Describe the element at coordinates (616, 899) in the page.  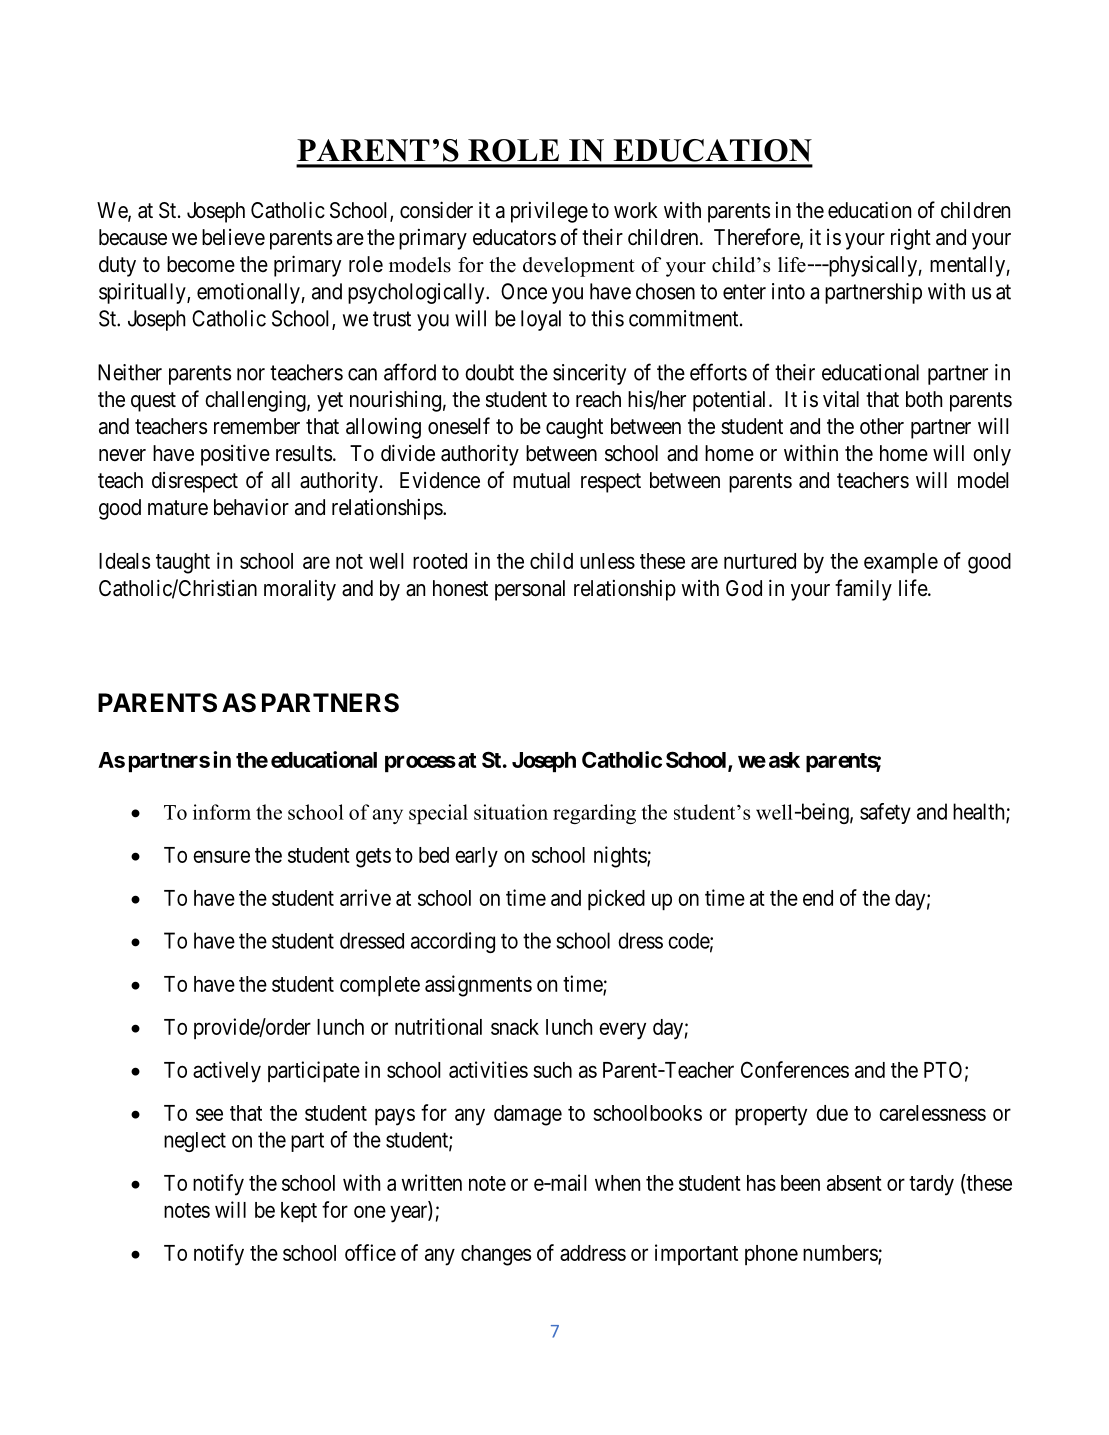
I see `picked` at that location.
